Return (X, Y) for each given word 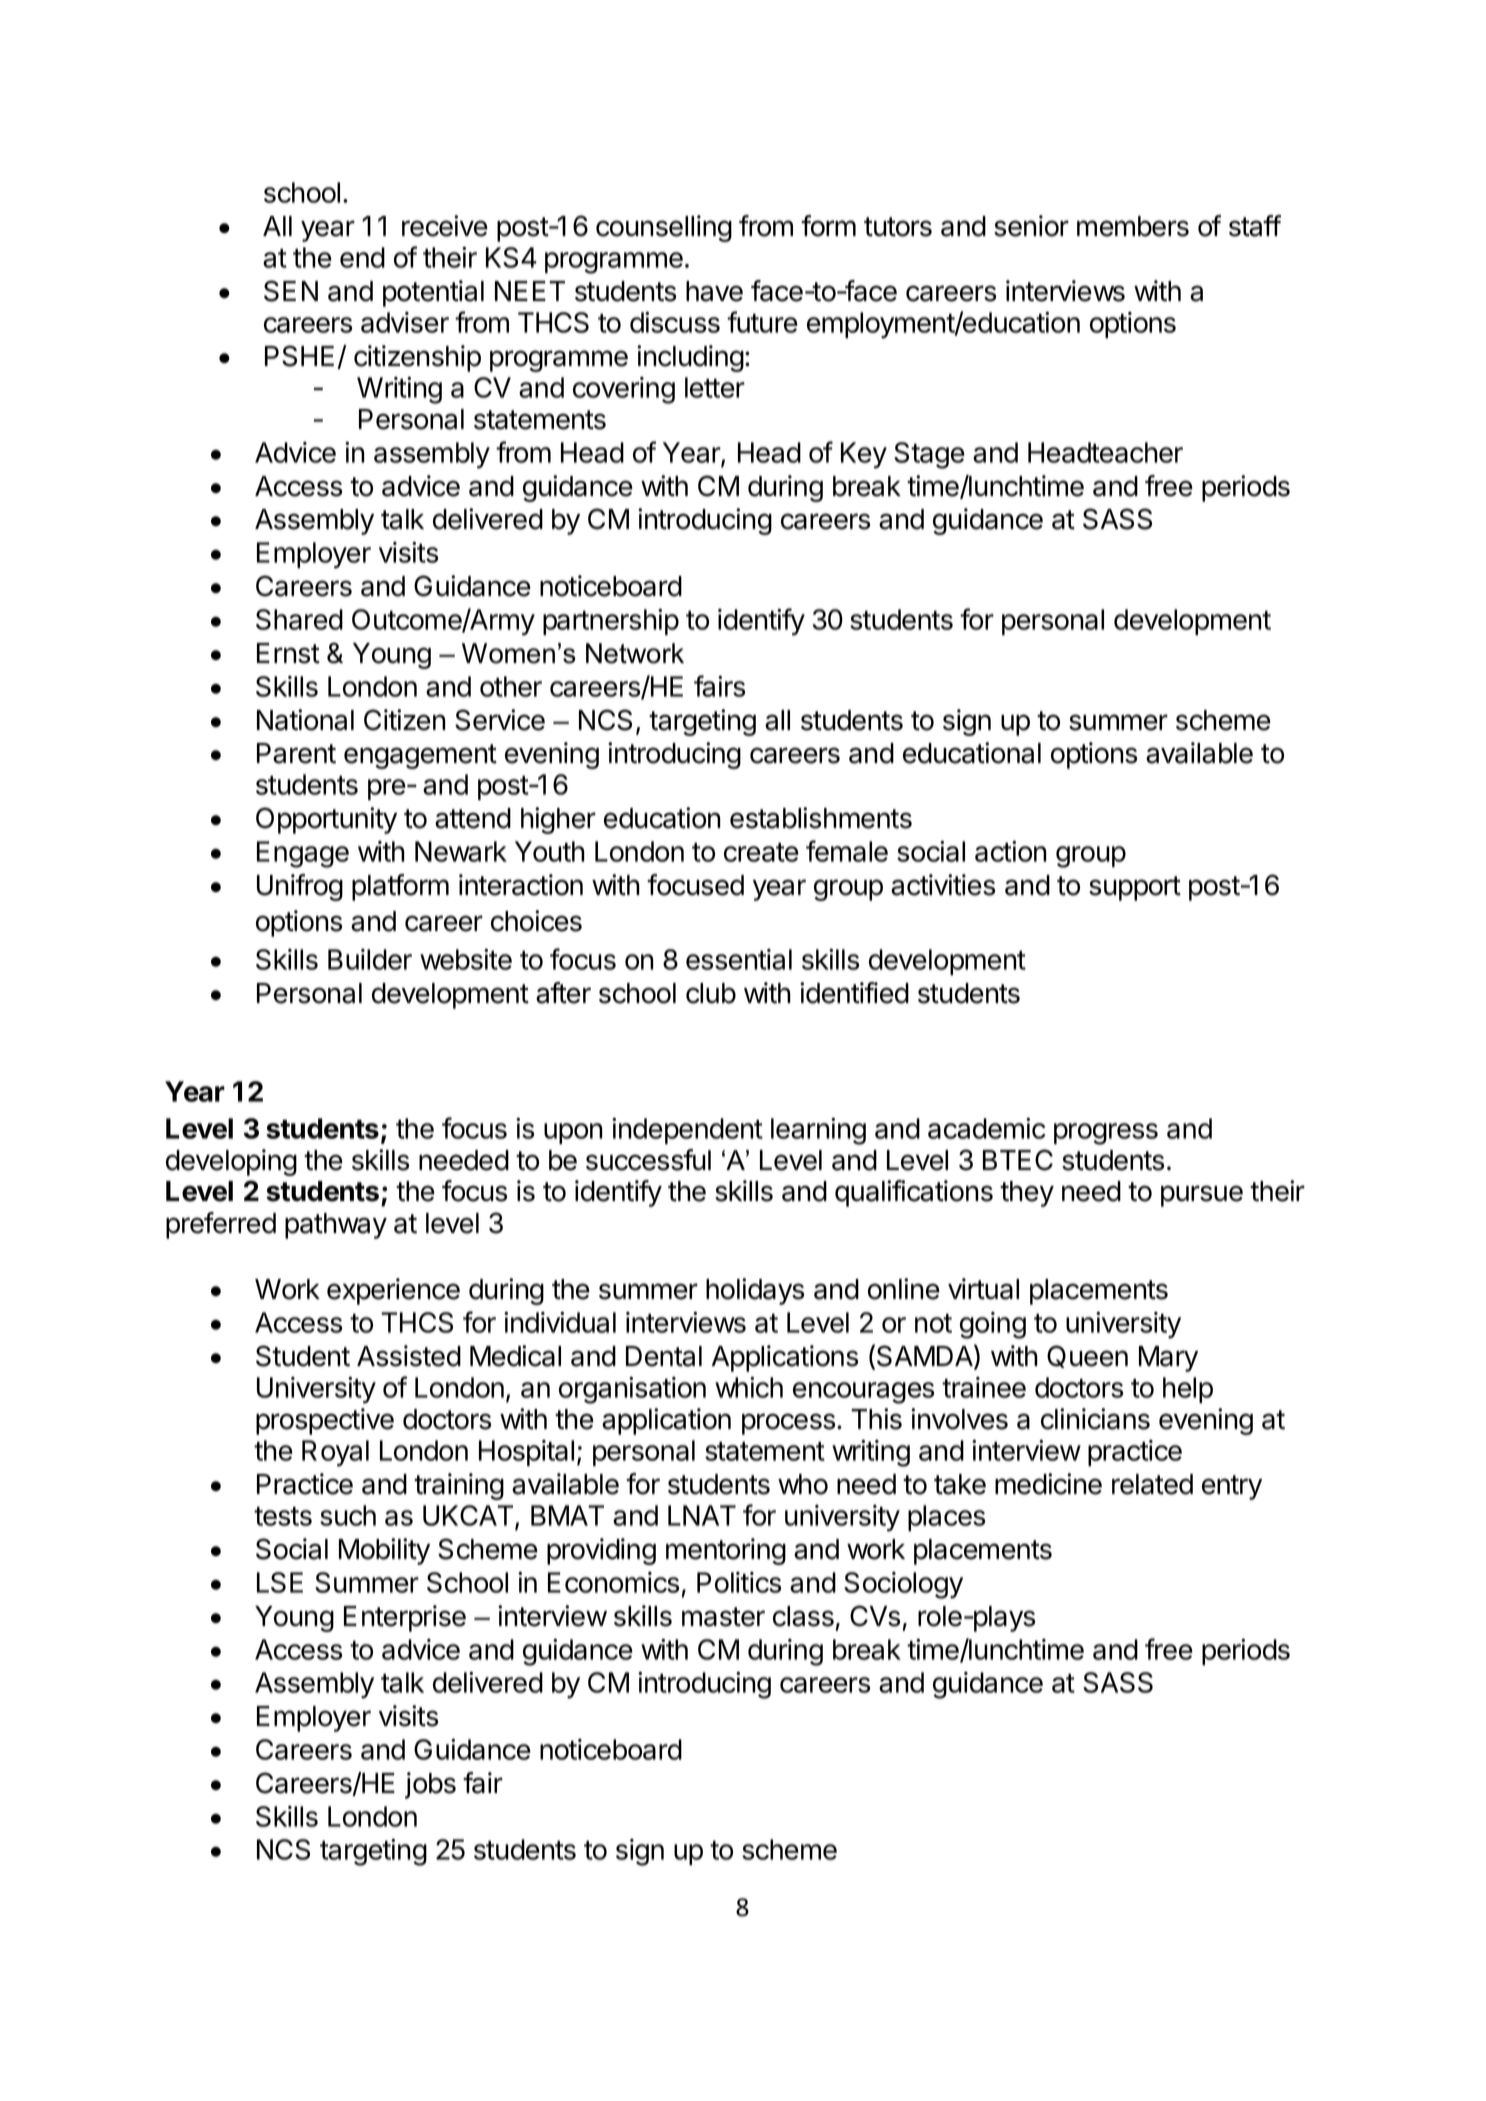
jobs (430, 1785)
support (1135, 888)
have (714, 291)
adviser (405, 322)
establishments (821, 818)
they (1027, 1194)
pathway (336, 1226)
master (723, 1617)
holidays (755, 1291)
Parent (296, 753)
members (1133, 226)
